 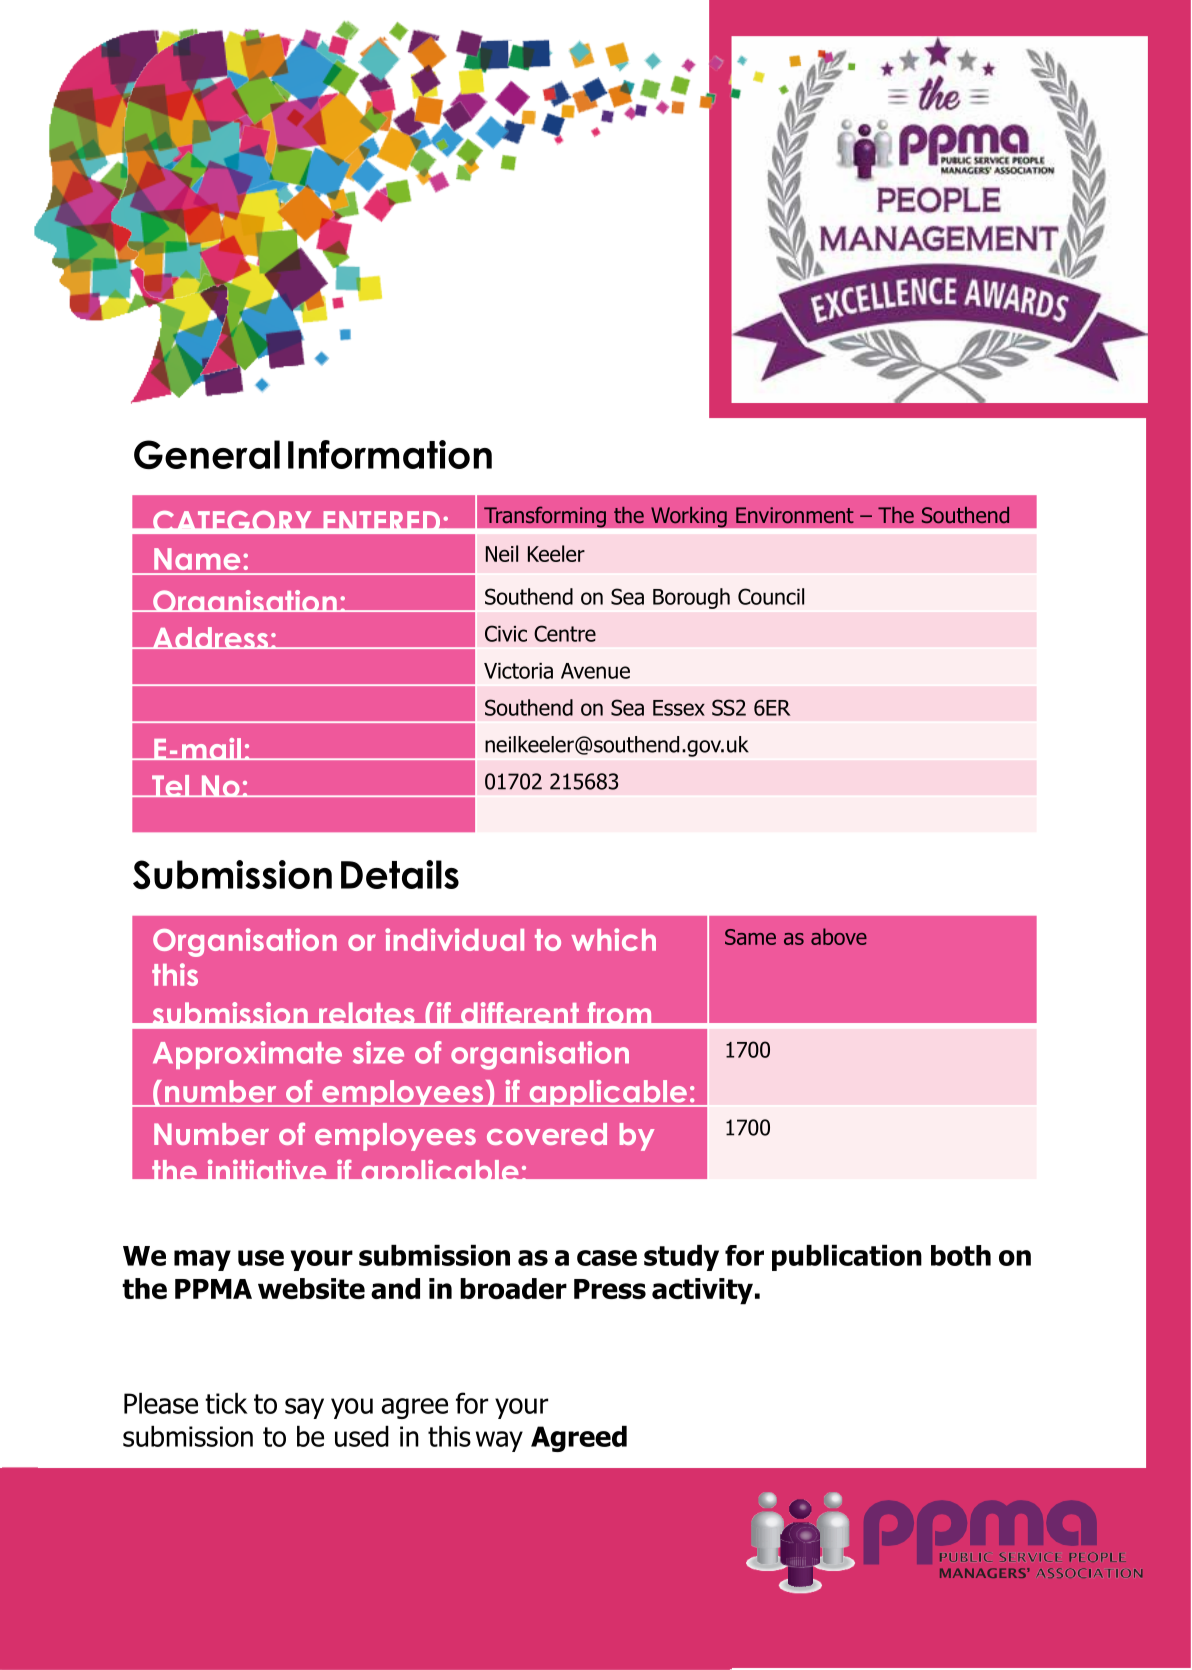 I want to click on publication, so click(x=847, y=1258).
